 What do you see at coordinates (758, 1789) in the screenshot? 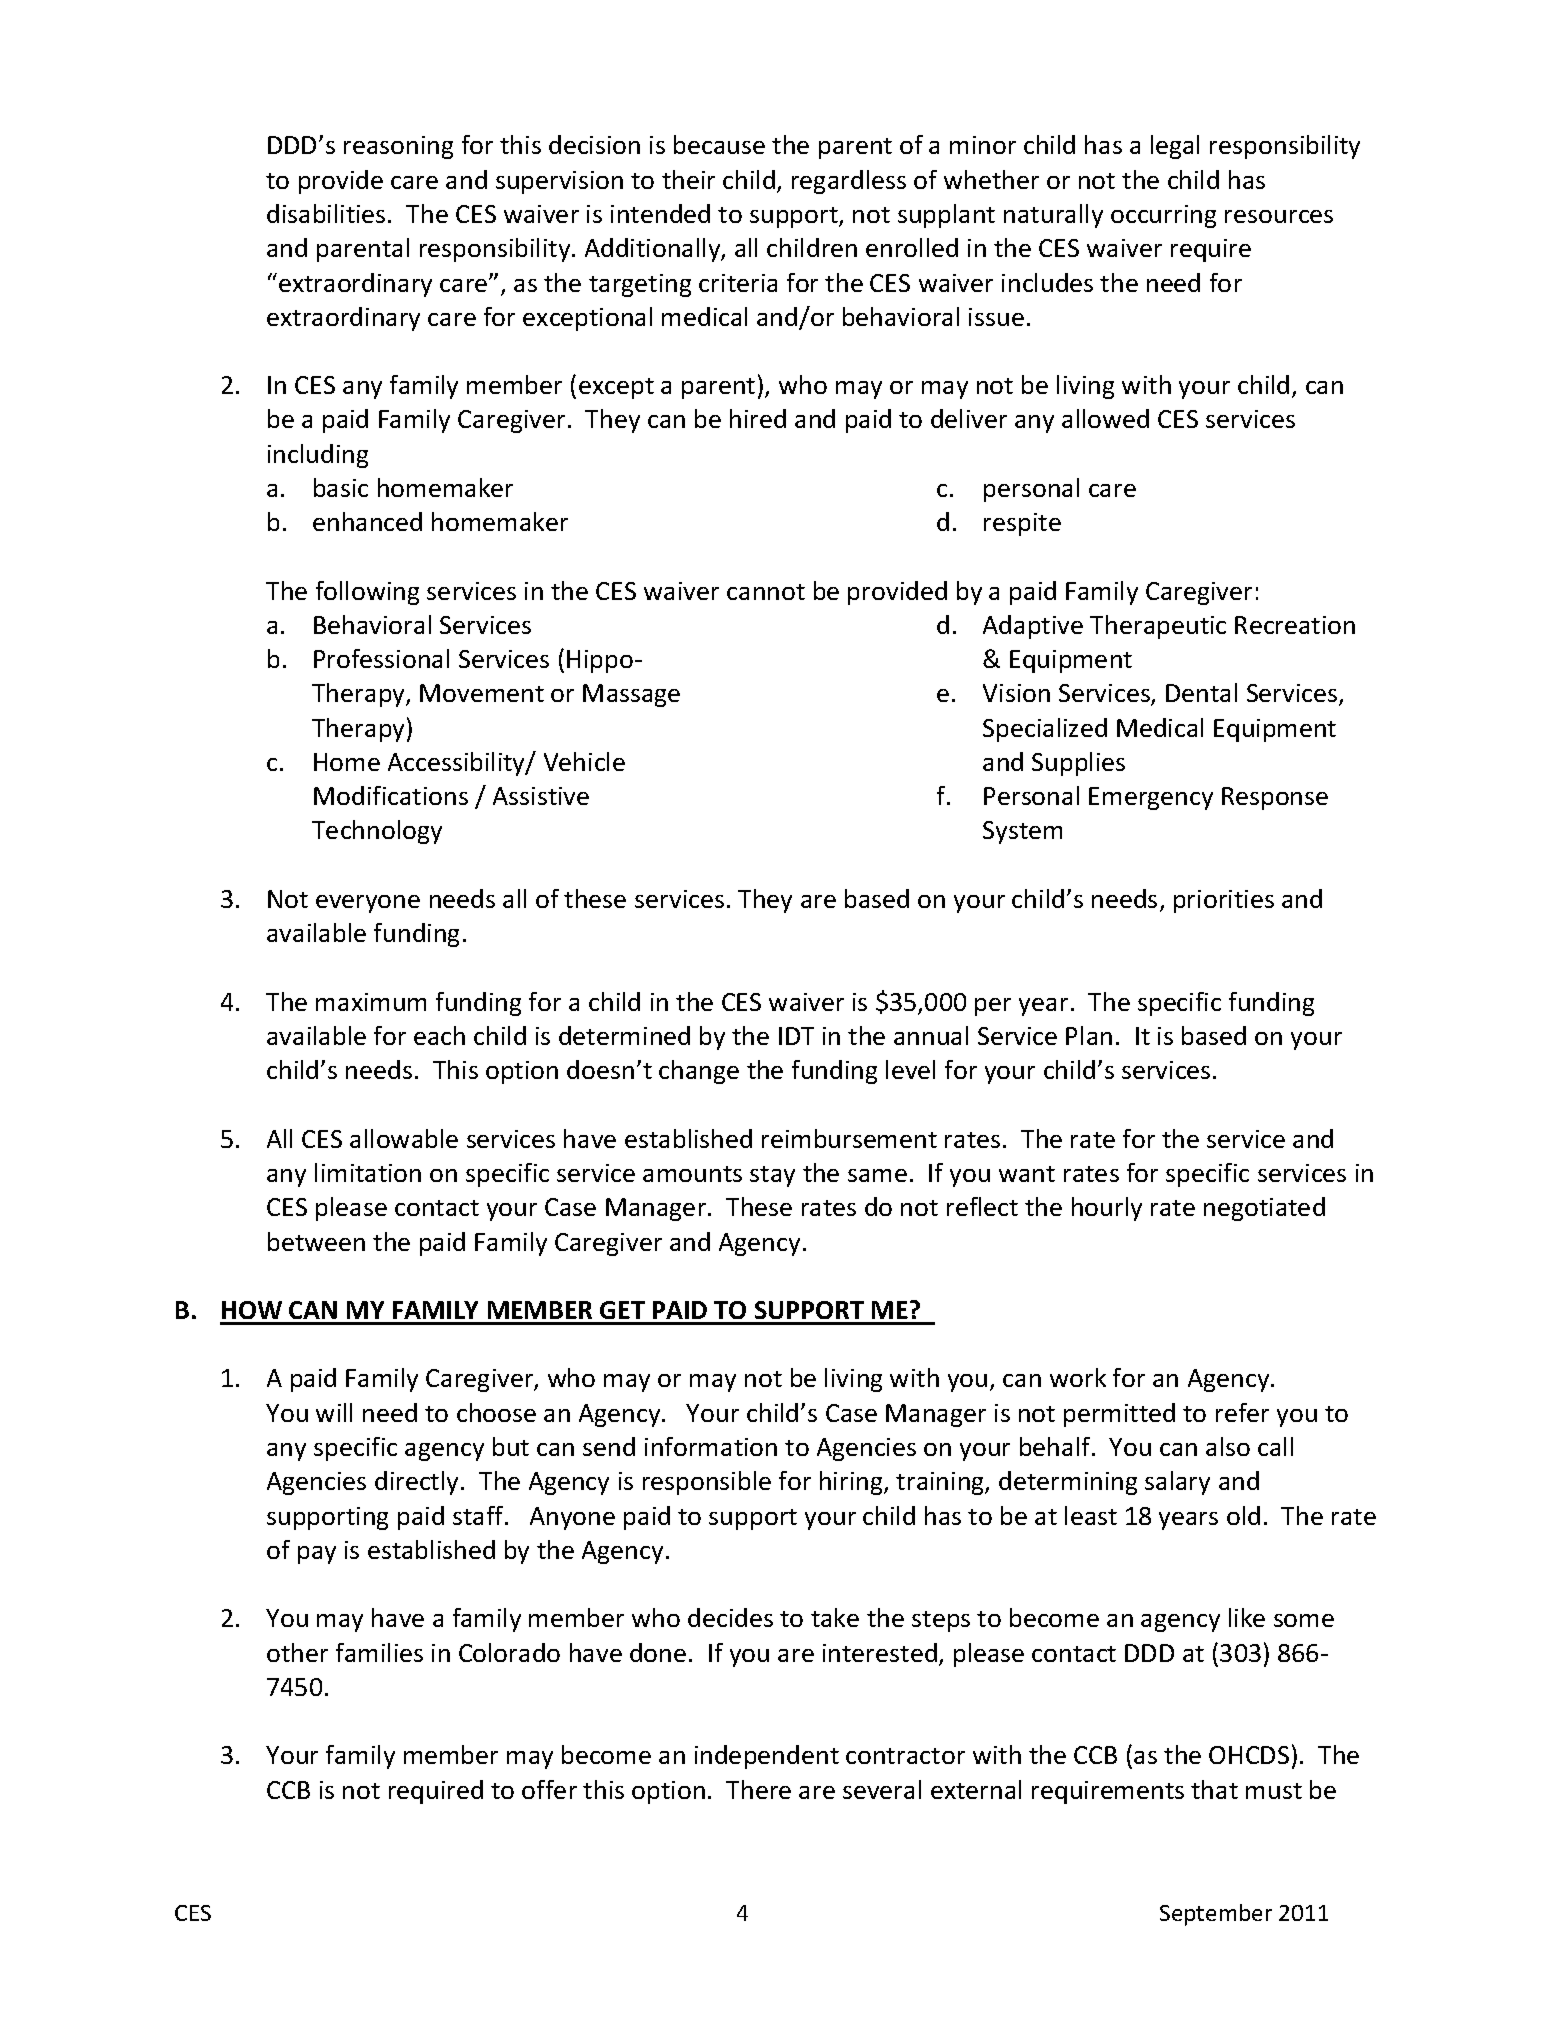
I see `There` at bounding box center [758, 1789].
